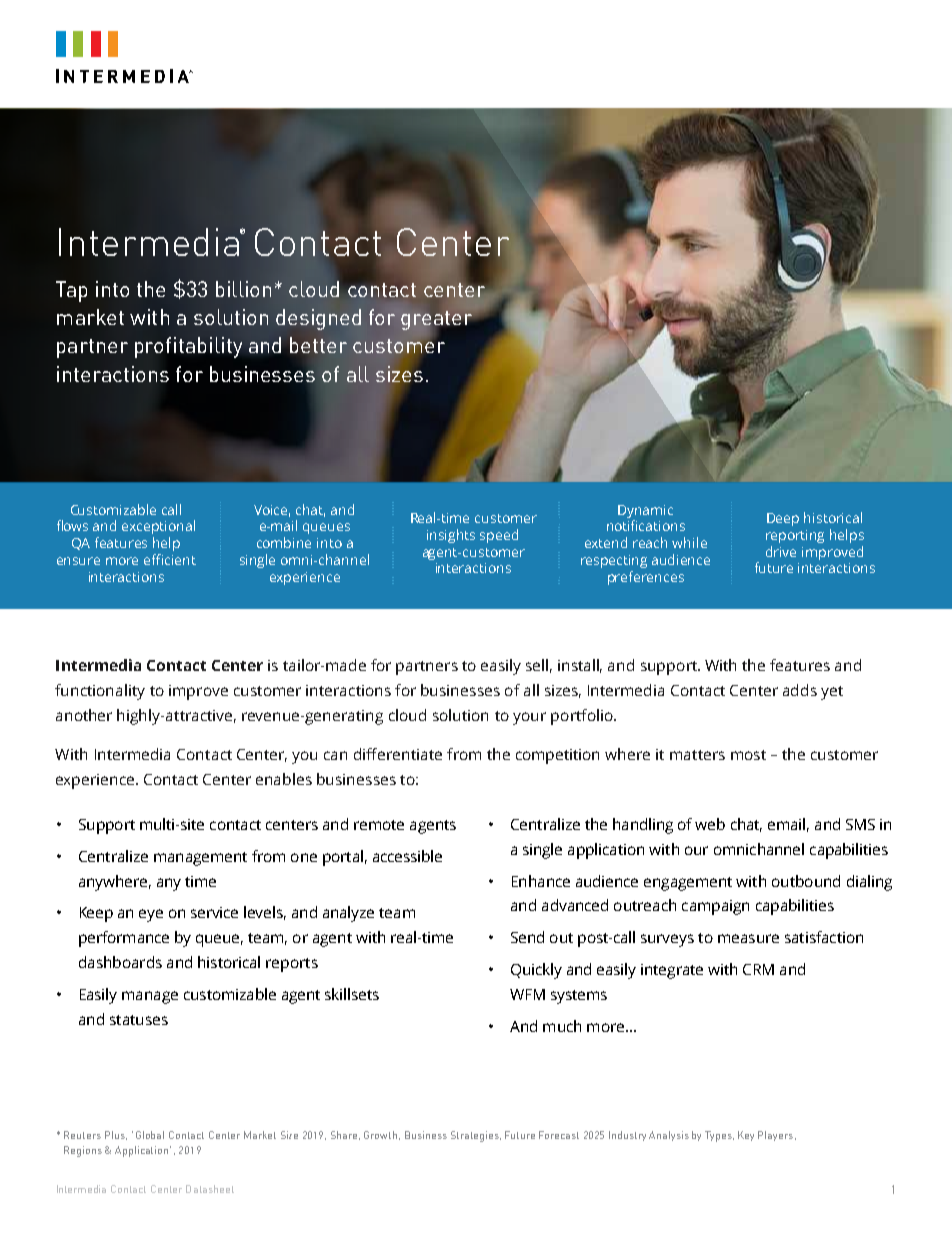  Describe the element at coordinates (188, 347) in the document. I see `profitability` at that location.
